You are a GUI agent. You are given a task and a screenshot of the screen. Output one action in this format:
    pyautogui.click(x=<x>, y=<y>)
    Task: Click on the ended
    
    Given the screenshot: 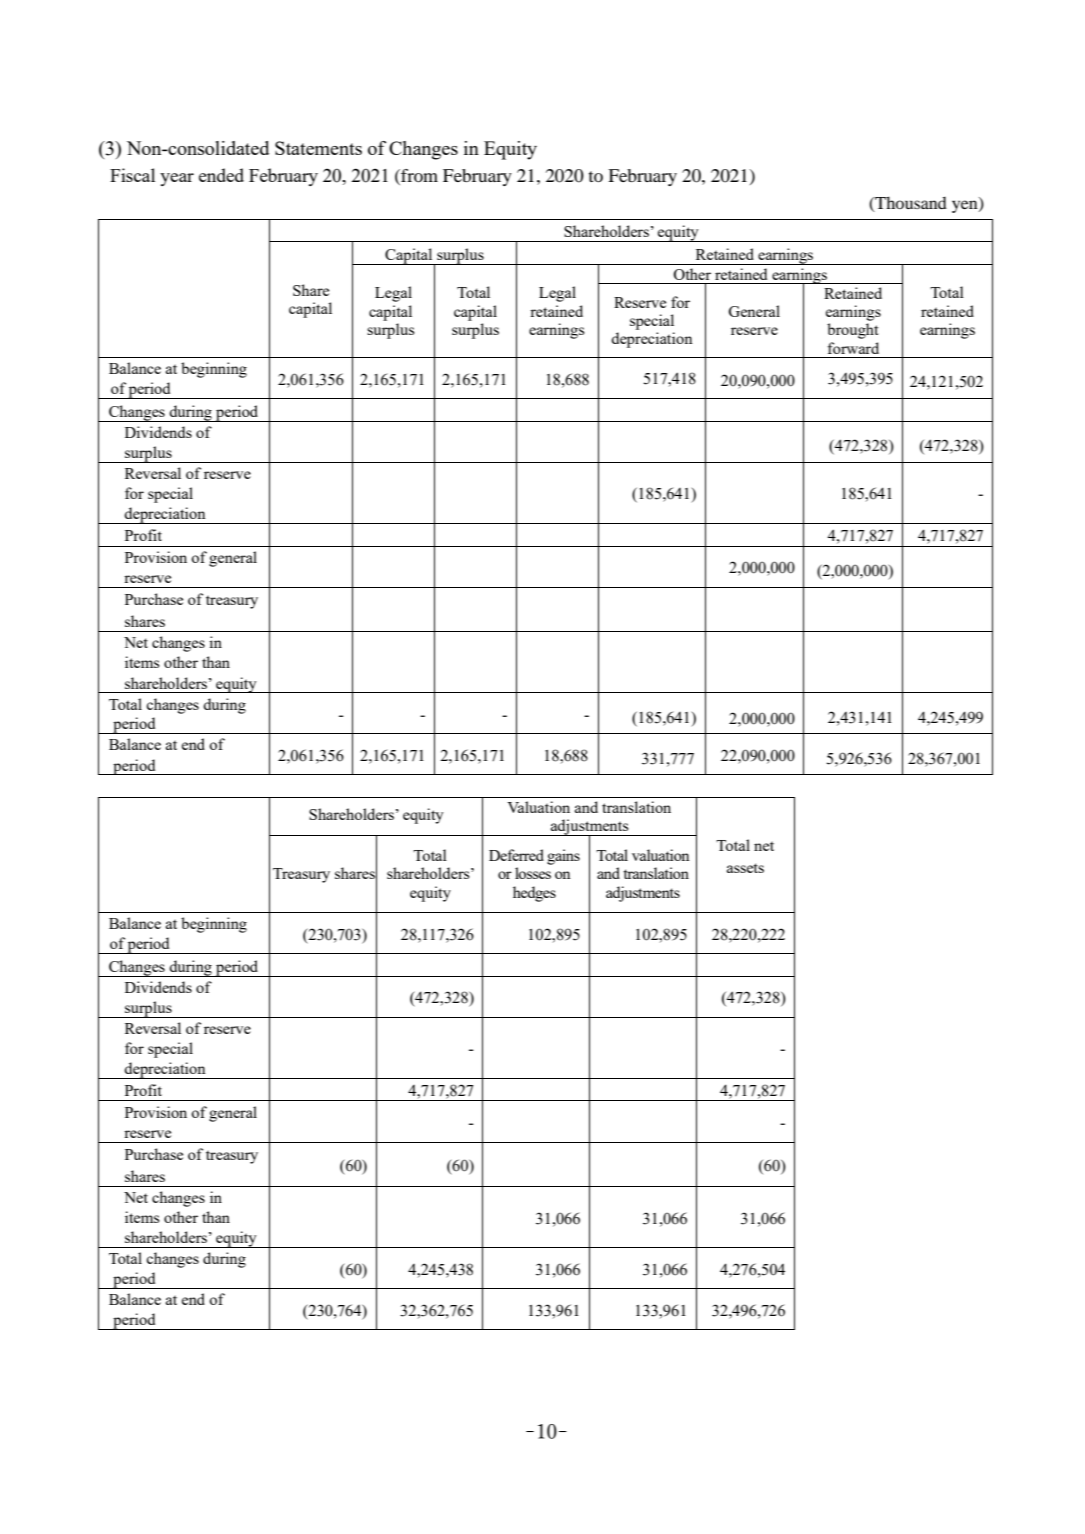 What is the action you would take?
    pyautogui.click(x=221, y=175)
